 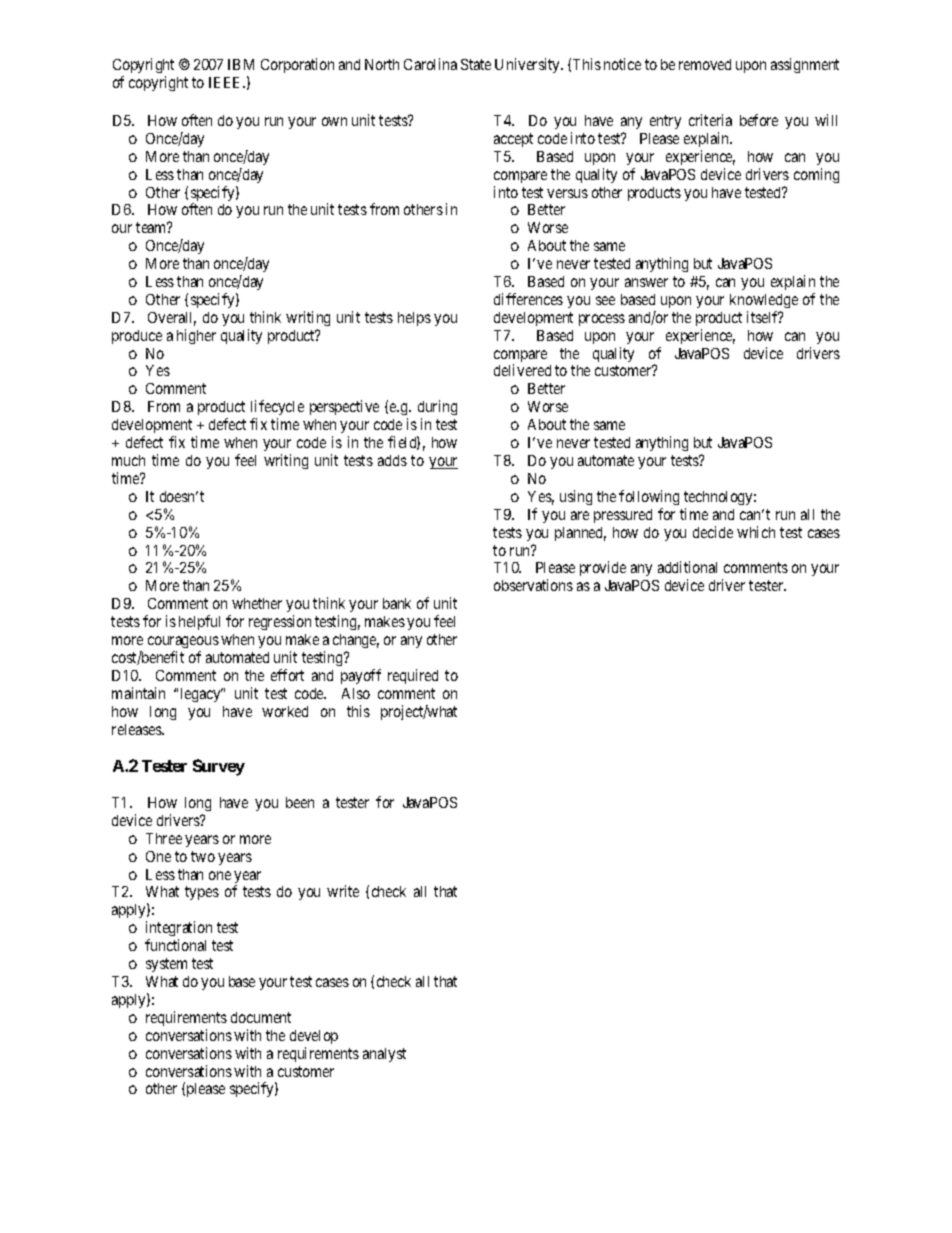 I want to click on IEEE, so click(x=226, y=82).
